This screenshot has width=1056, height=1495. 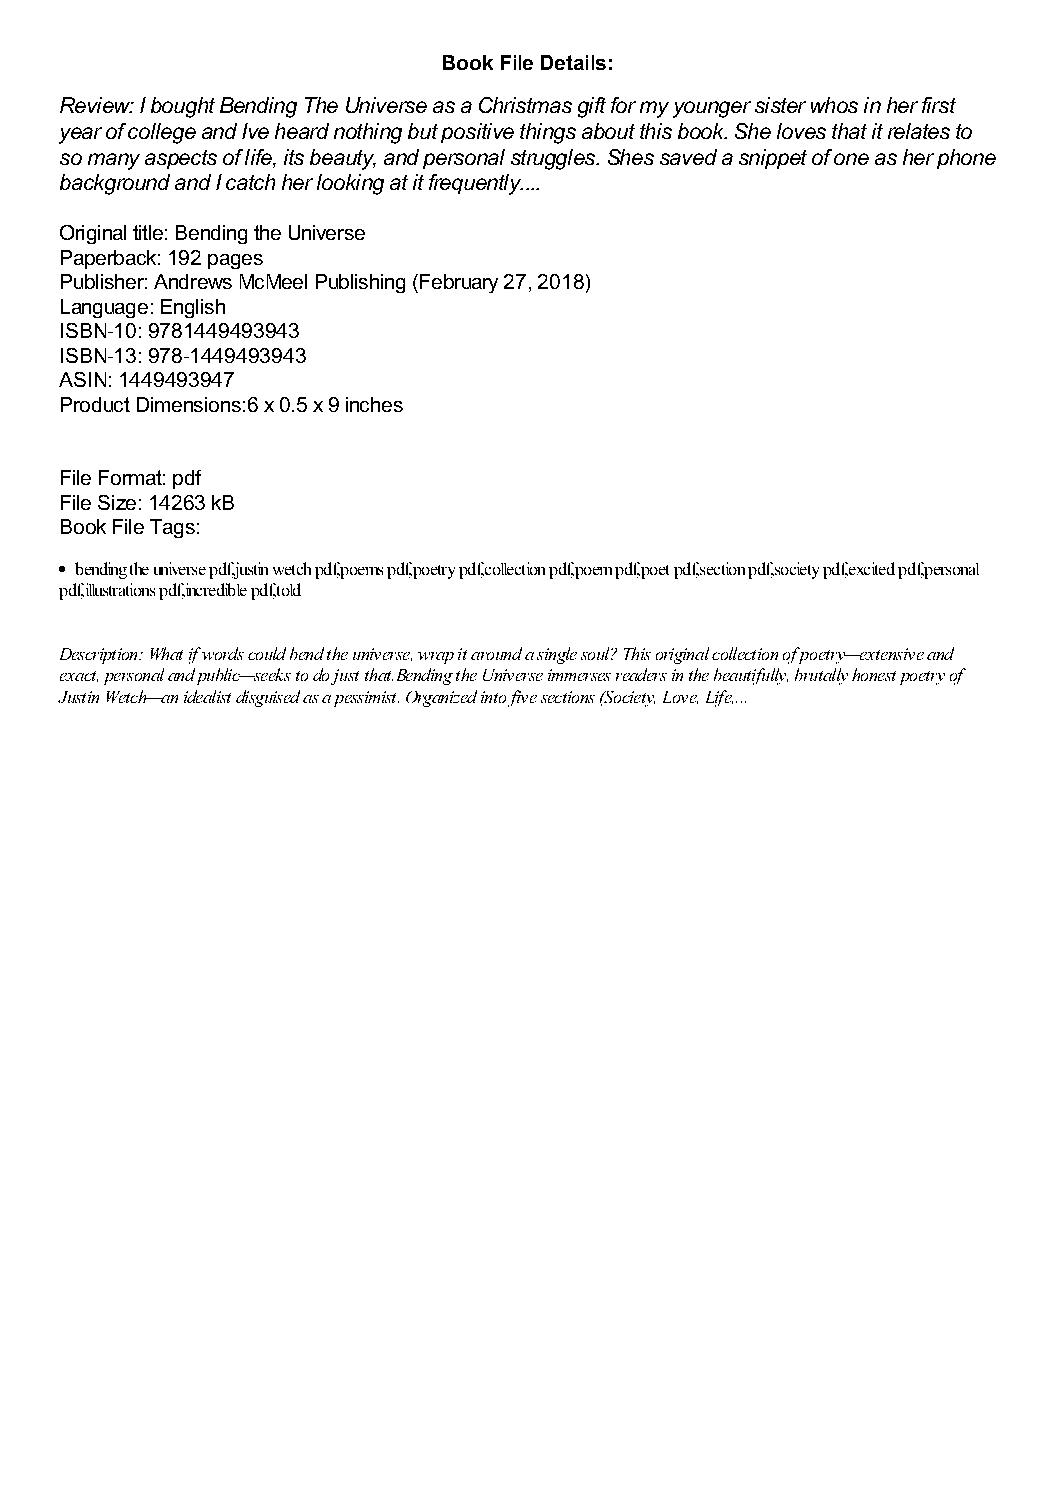 What do you see at coordinates (183, 107) in the screenshot?
I see `bought` at bounding box center [183, 107].
